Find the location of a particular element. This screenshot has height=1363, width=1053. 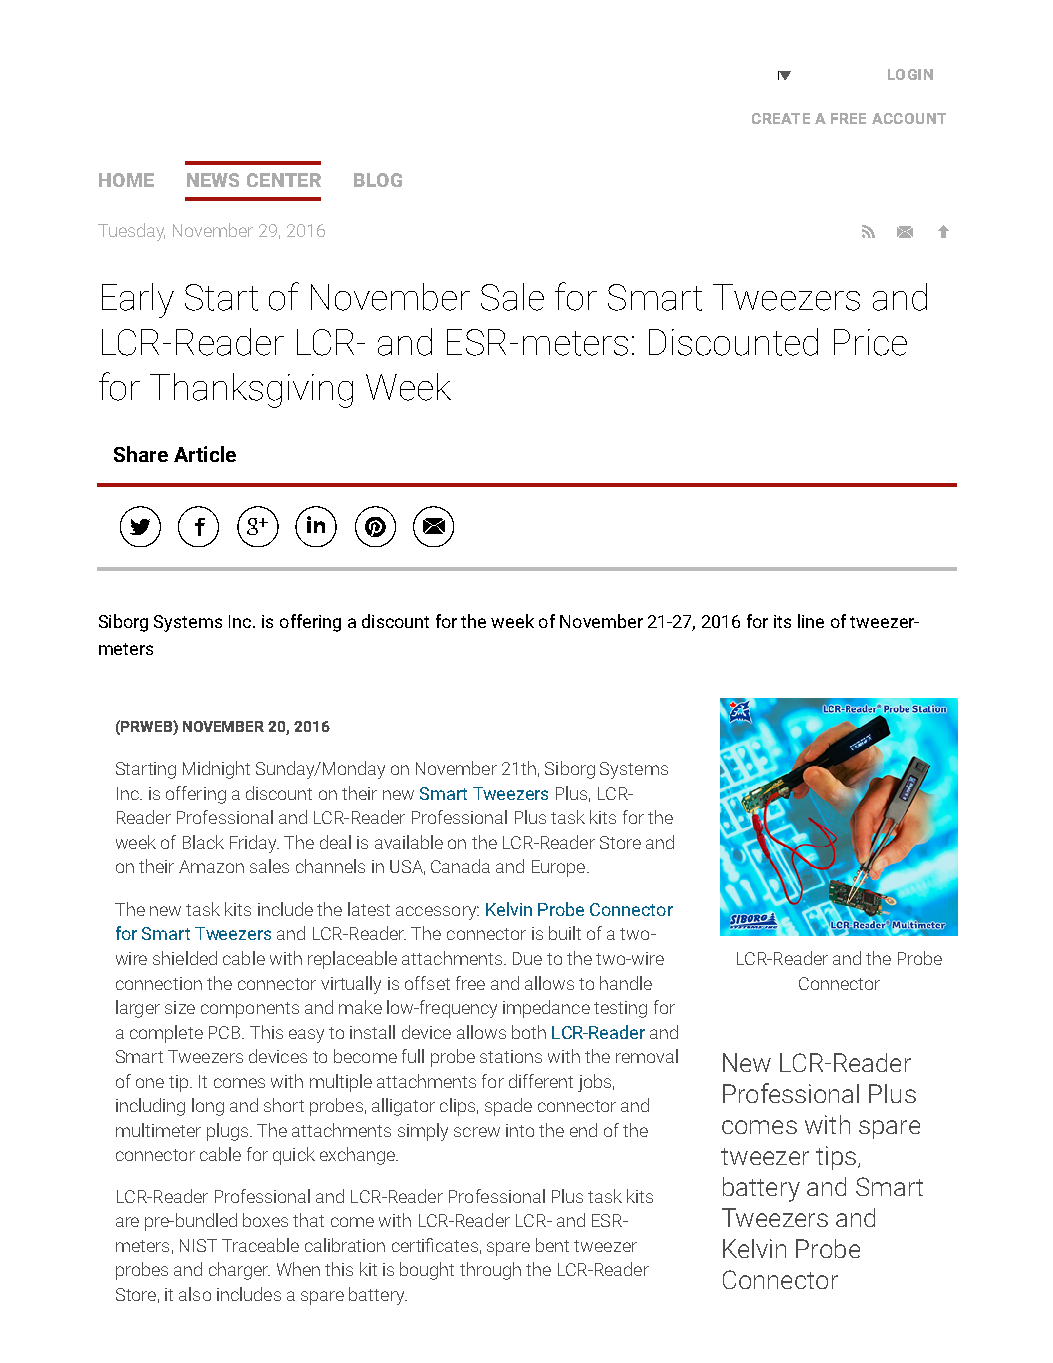

NEWS is located at coordinates (213, 180).
